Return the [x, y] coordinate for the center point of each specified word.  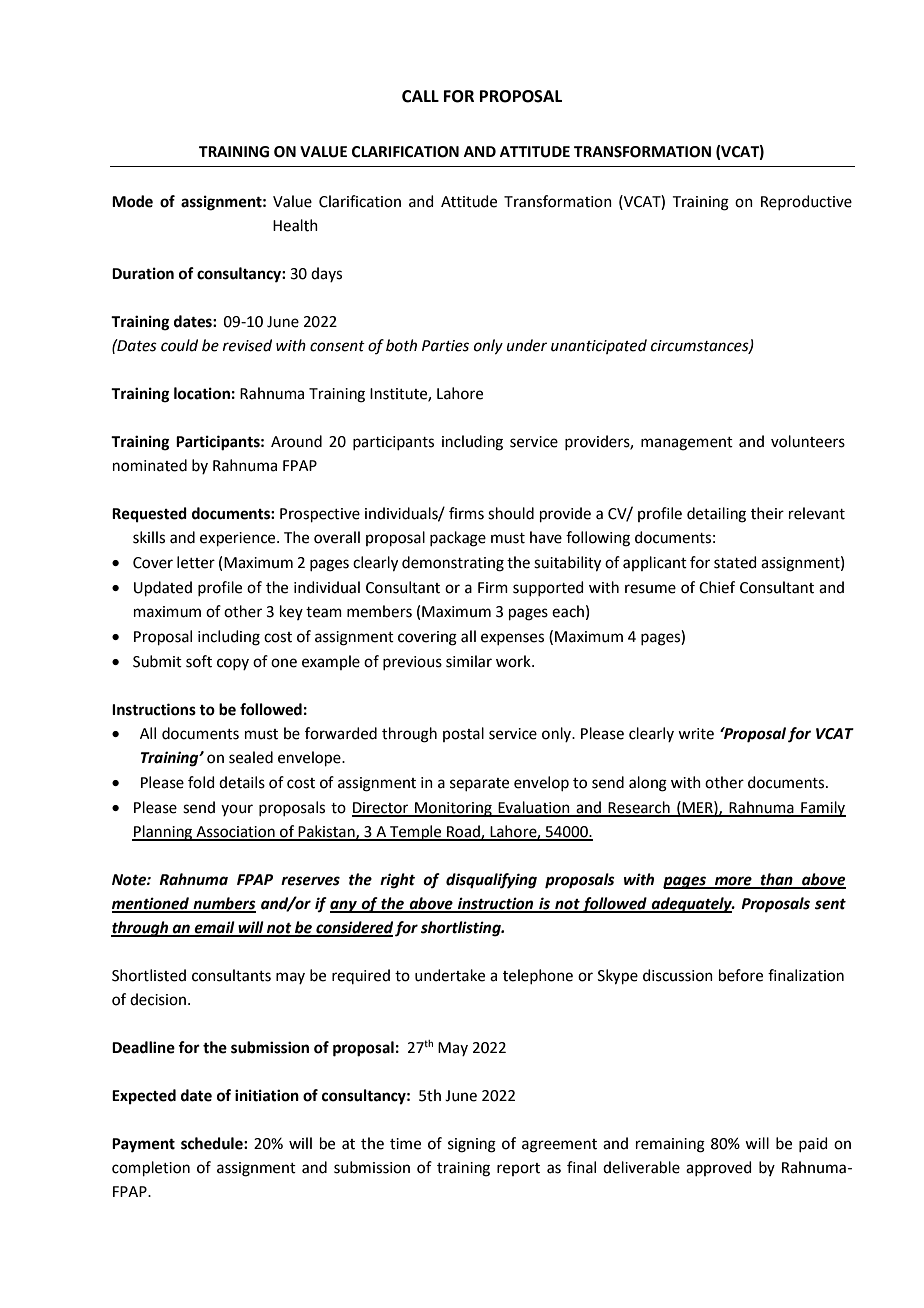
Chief [717, 587]
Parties [445, 346]
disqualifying [491, 881]
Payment [143, 1145]
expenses [512, 639]
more [733, 882]
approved [719, 1168]
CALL [420, 96]
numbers [224, 904]
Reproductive [806, 202]
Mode [132, 201]
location [202, 393]
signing [472, 1145]
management [687, 444]
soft [199, 661]
